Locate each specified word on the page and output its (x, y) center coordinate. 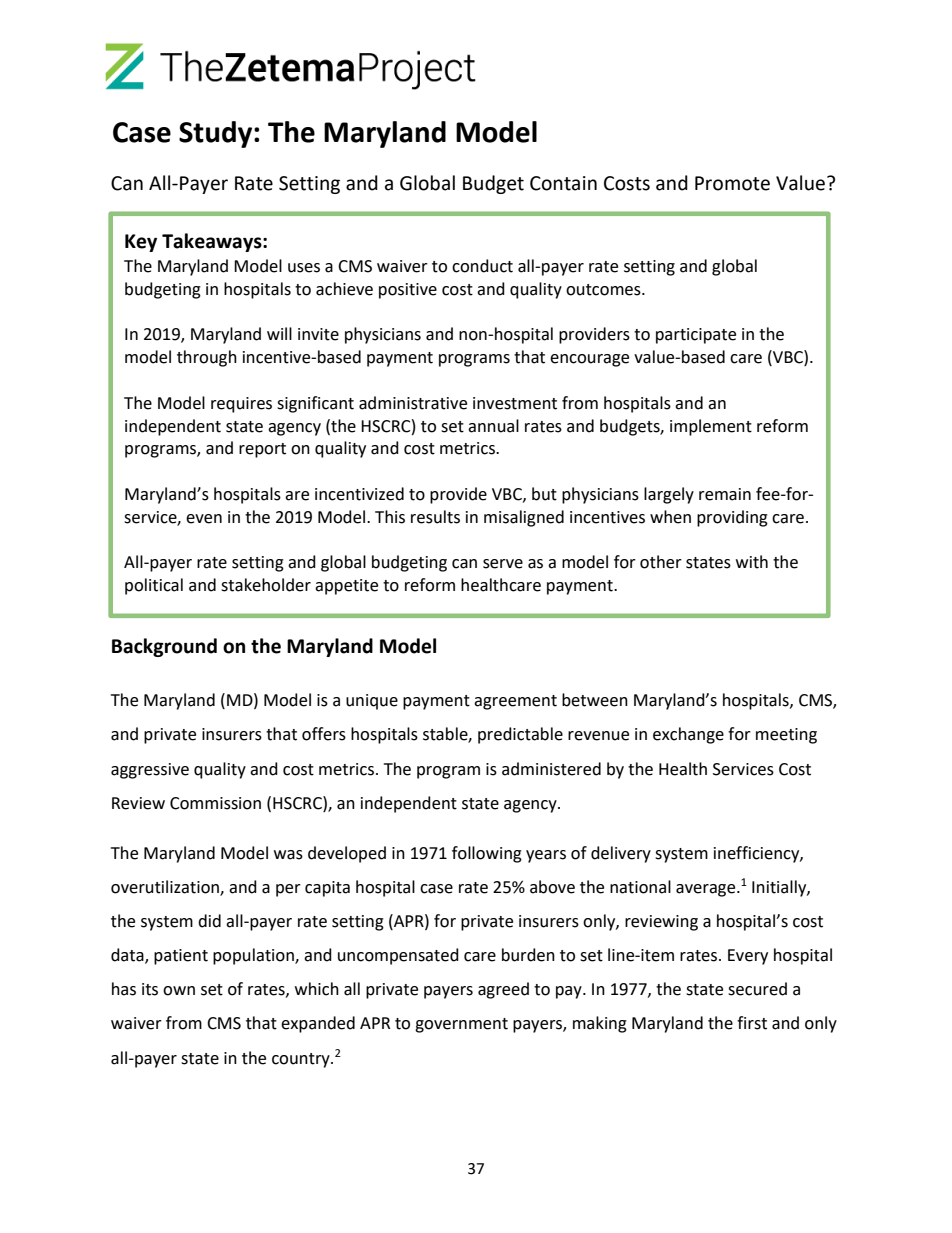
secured (757, 989)
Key (141, 243)
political (154, 586)
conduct (482, 266)
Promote (732, 183)
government (461, 1025)
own (179, 991)
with (752, 562)
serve (503, 564)
